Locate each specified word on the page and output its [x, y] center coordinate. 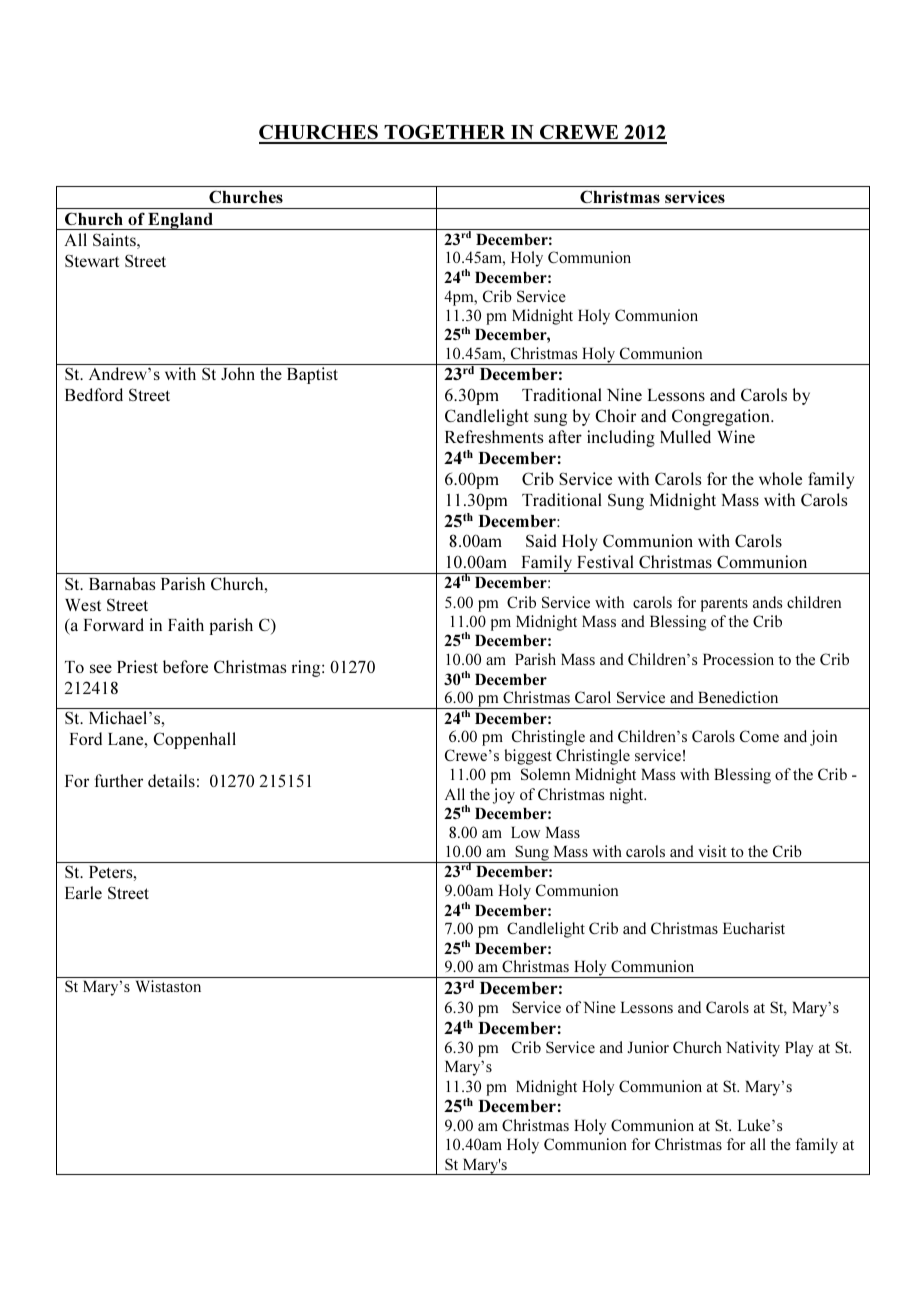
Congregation [722, 417]
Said [541, 540]
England [180, 221]
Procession [738, 659]
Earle [83, 892]
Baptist [312, 375]
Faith [186, 624]
